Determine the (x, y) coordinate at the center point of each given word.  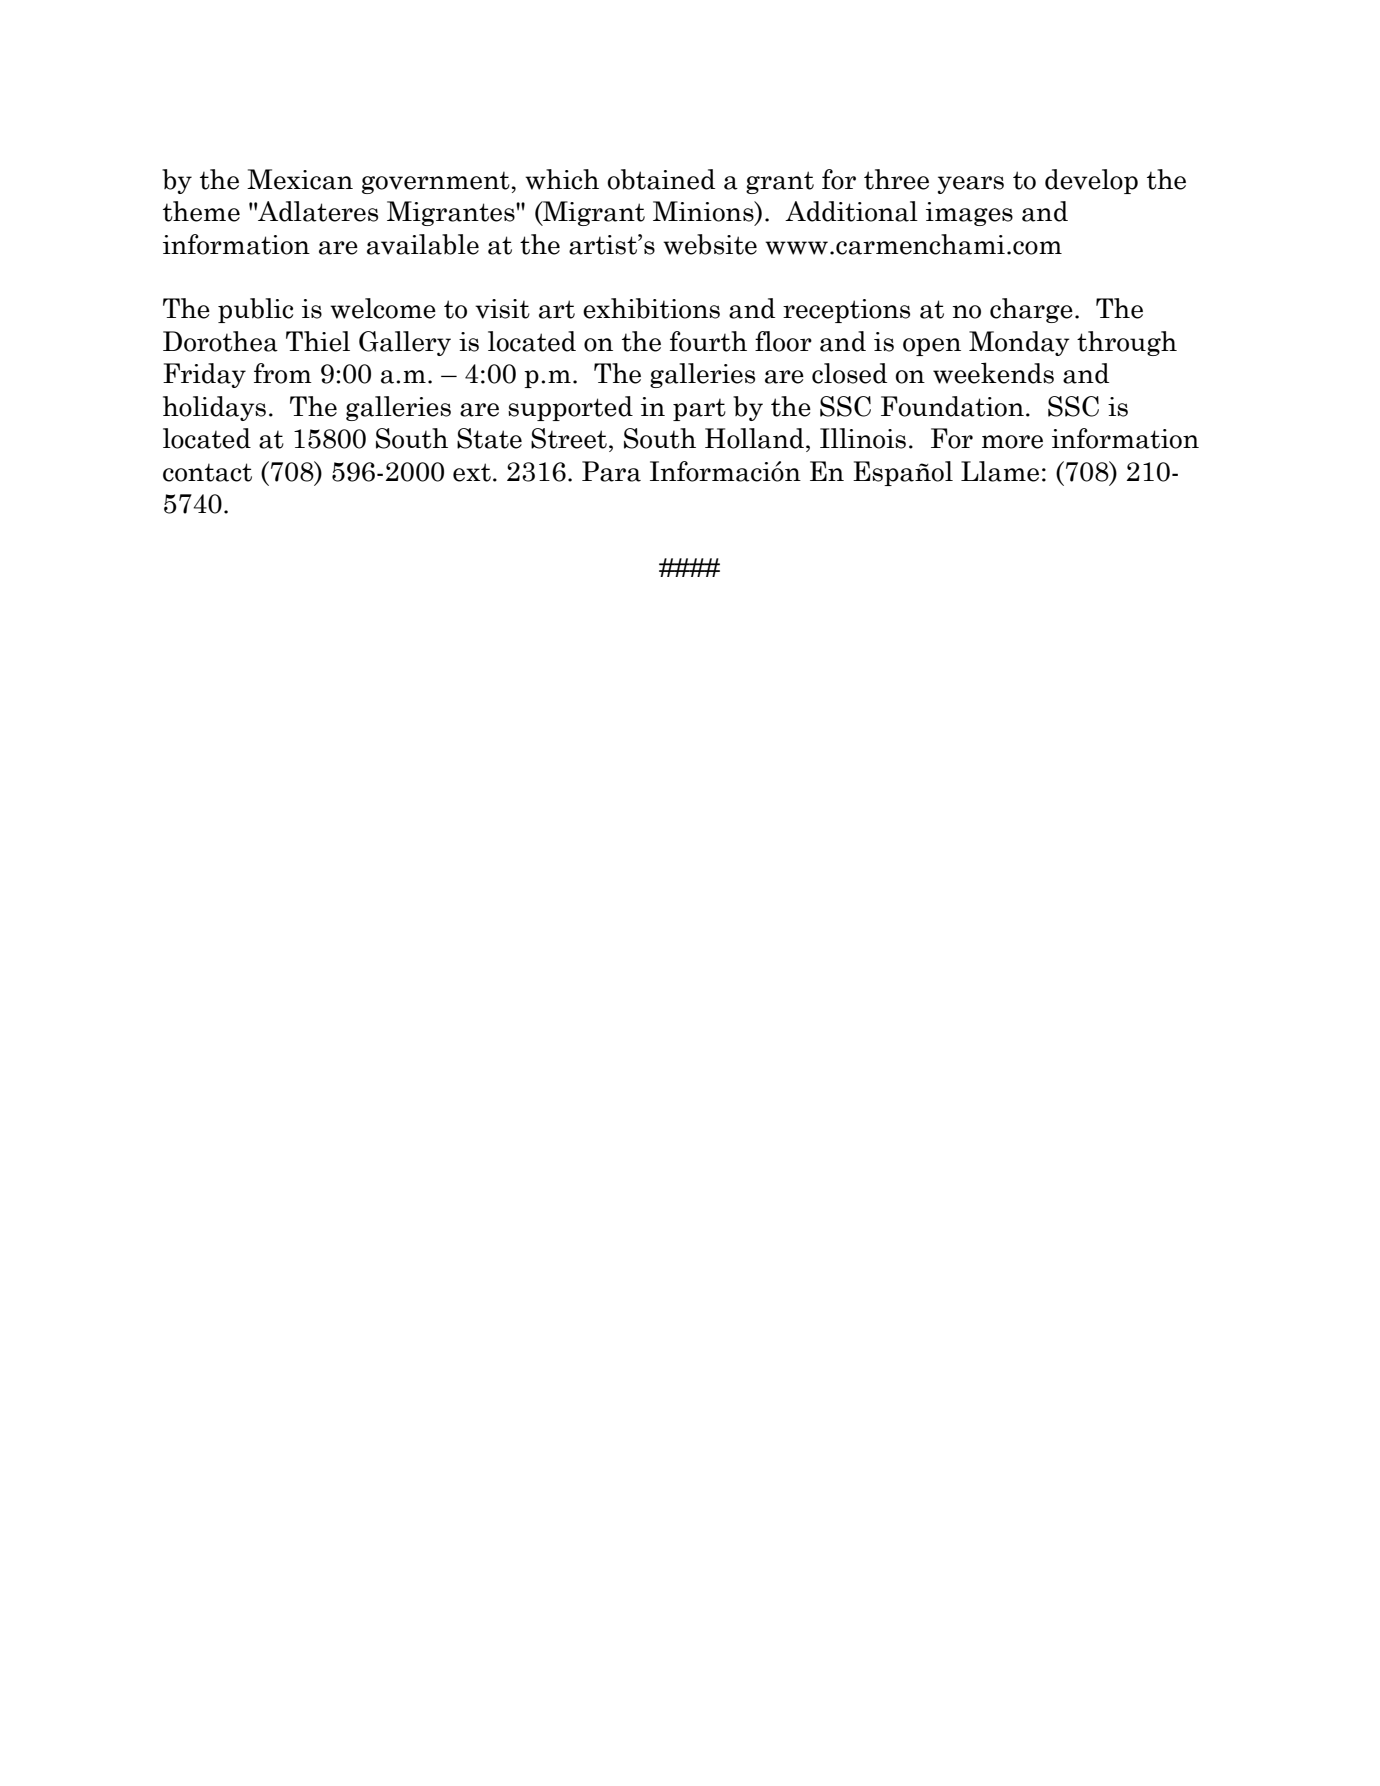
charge (1031, 310)
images (969, 214)
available (423, 244)
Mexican (300, 179)
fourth (708, 341)
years (971, 185)
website (710, 244)
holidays (214, 408)
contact (207, 472)
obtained (661, 179)
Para (611, 471)
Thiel (318, 341)
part (699, 409)
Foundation (952, 406)
